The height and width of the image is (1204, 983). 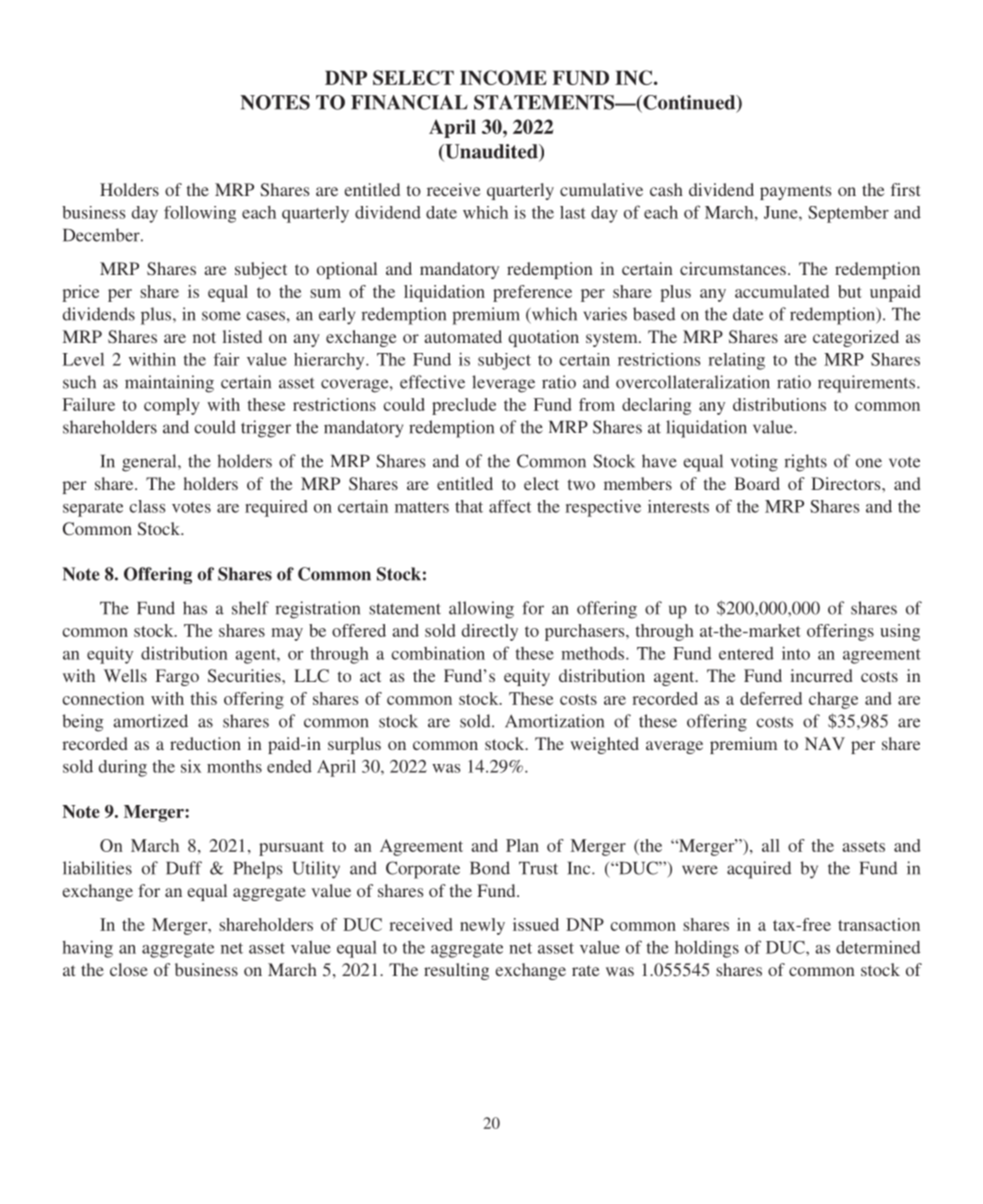 I want to click on determined, so click(x=878, y=947).
